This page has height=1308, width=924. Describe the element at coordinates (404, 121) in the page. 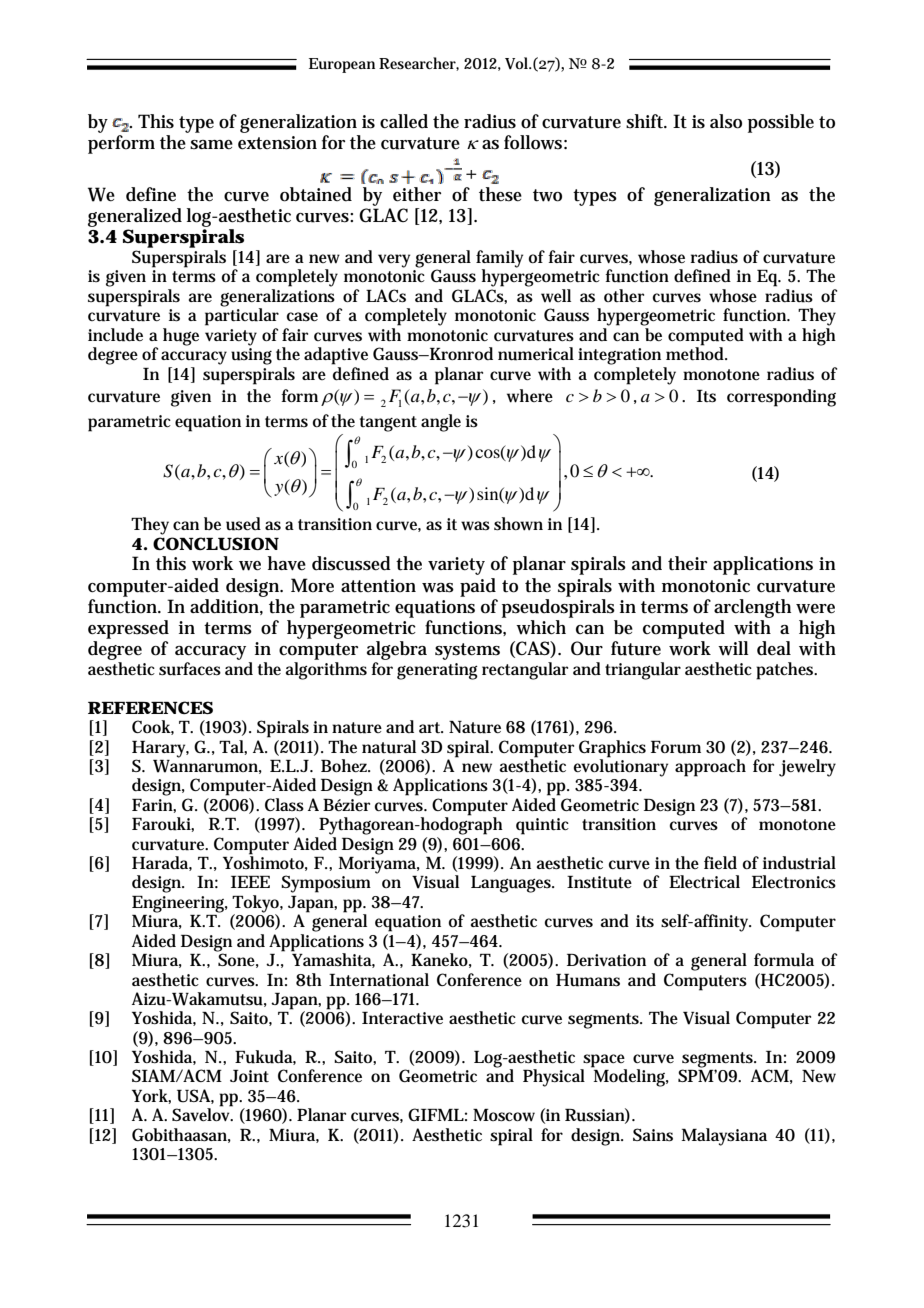

I see `called` at that location.
